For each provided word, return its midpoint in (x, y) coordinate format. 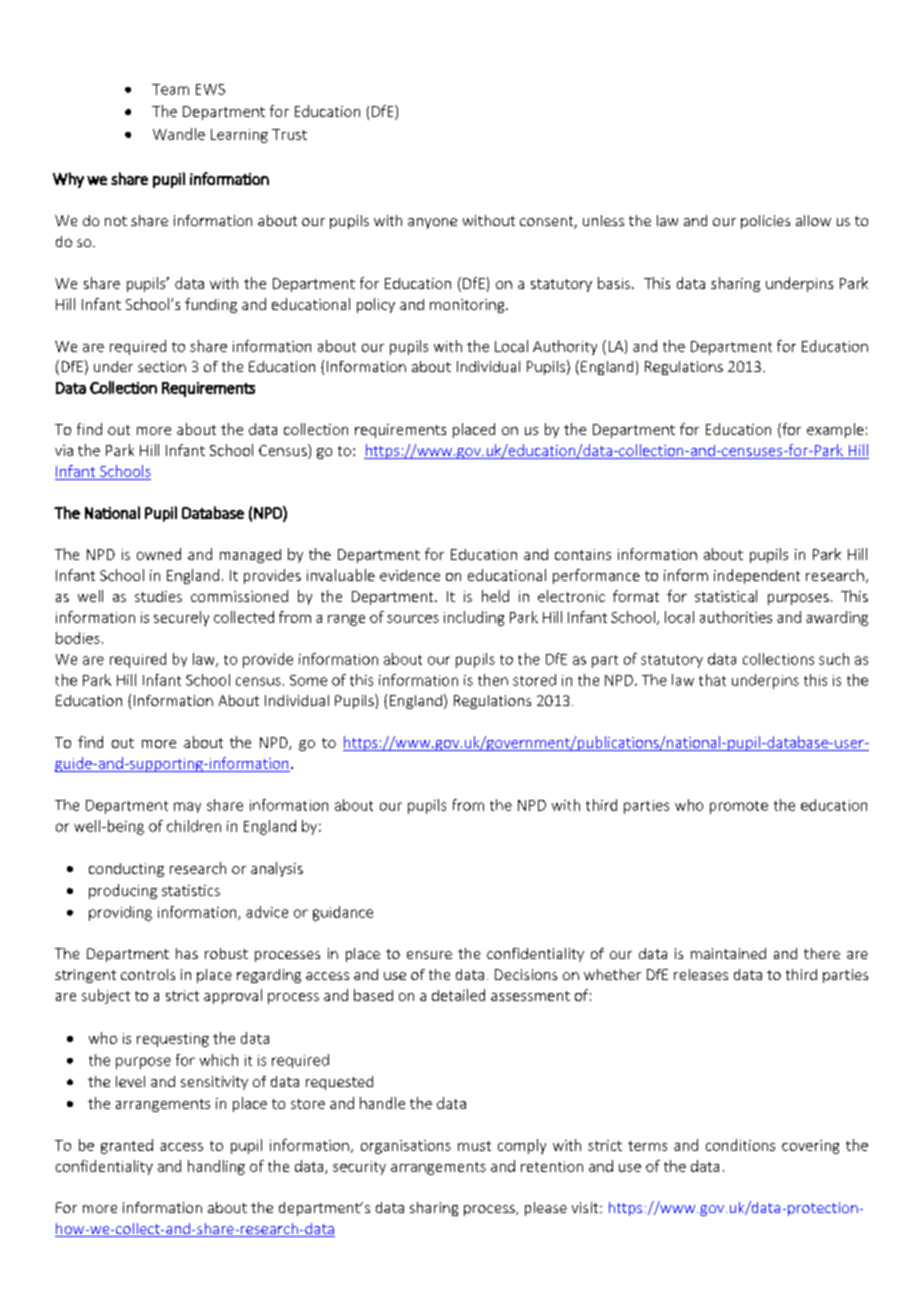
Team (170, 89)
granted (127, 1146)
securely (181, 618)
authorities (736, 617)
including (474, 618)
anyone (432, 223)
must (474, 1146)
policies (765, 222)
